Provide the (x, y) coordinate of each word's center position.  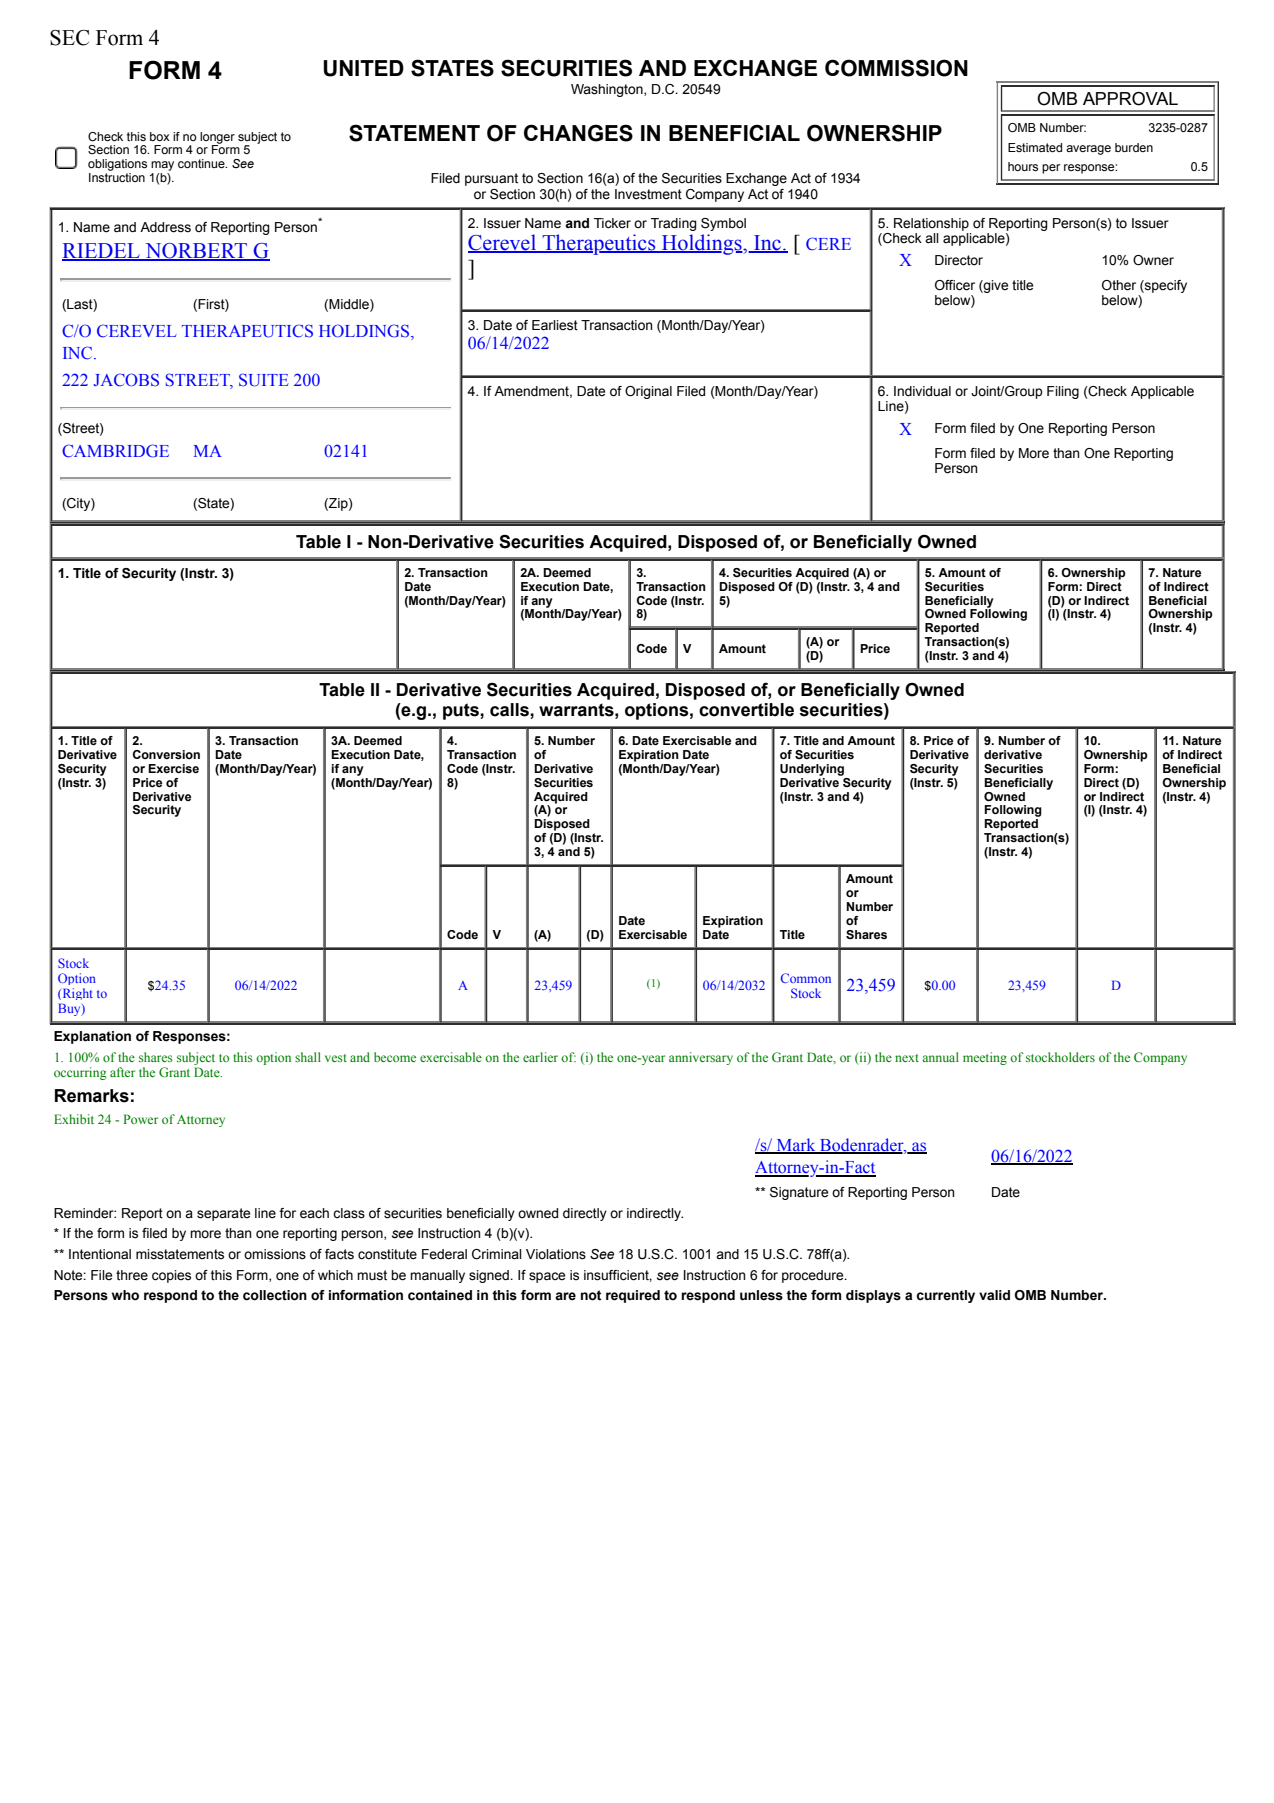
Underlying (812, 770)
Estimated (1035, 147)
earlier (540, 1057)
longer (217, 139)
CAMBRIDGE (115, 451)
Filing (1063, 392)
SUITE (264, 380)
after (122, 1072)
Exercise (173, 768)
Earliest (555, 325)
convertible (746, 710)
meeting (985, 1058)
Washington (608, 90)
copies (171, 1276)
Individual (922, 391)
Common (806, 978)
